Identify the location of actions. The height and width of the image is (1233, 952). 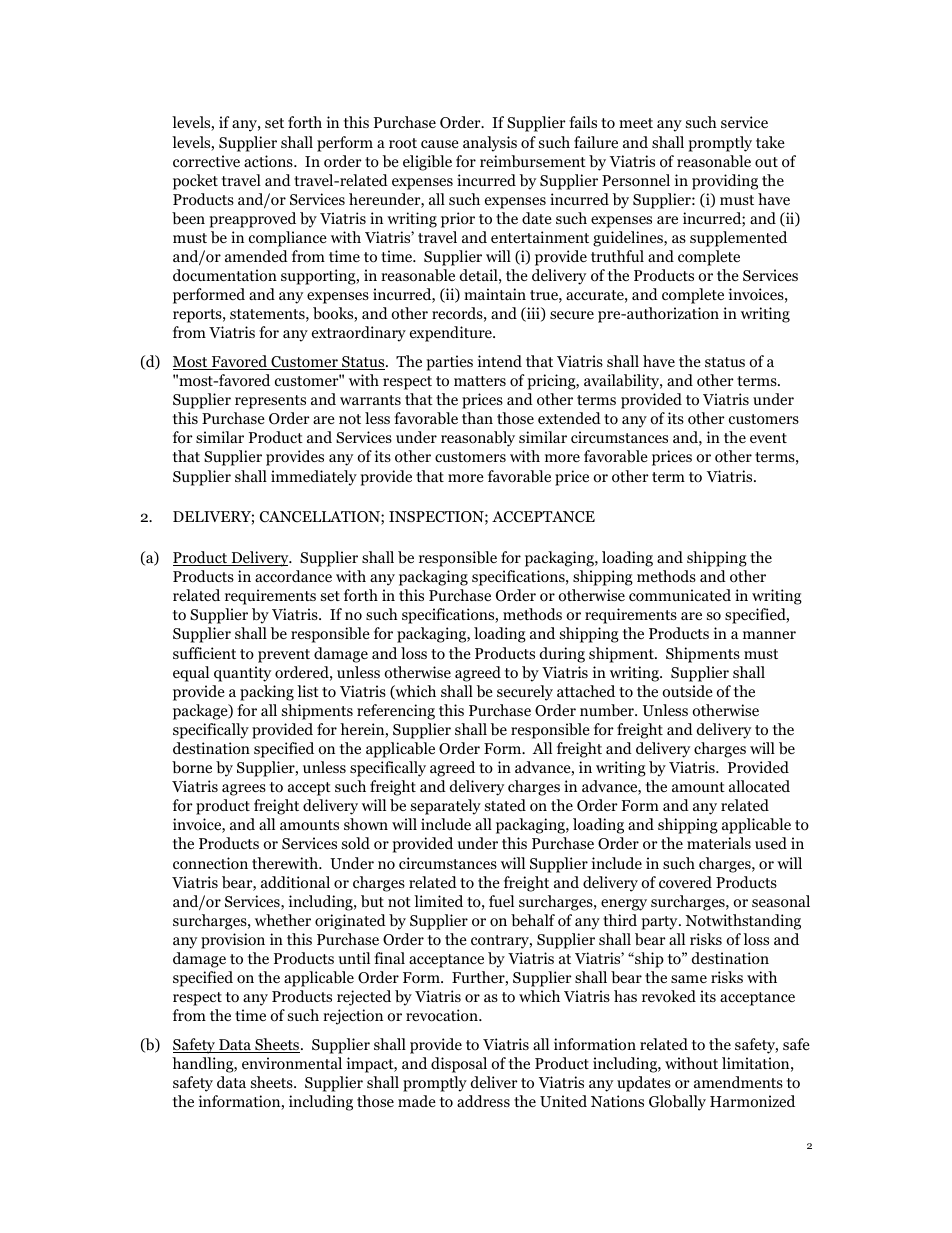
(269, 161).
